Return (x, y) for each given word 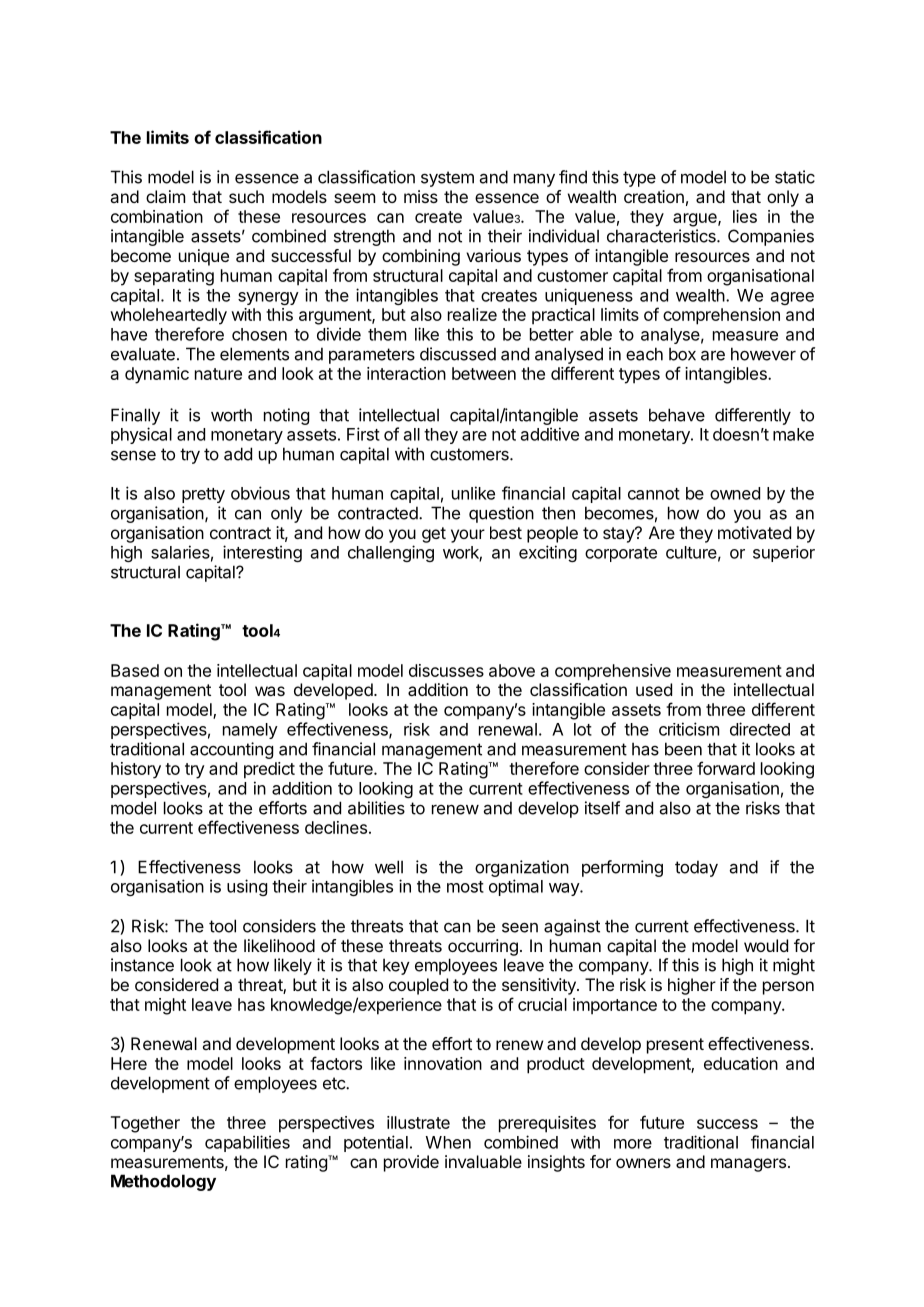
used (654, 689)
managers (748, 1165)
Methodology (163, 1182)
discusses (446, 670)
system (447, 179)
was (270, 691)
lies (745, 216)
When (448, 1142)
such (246, 196)
